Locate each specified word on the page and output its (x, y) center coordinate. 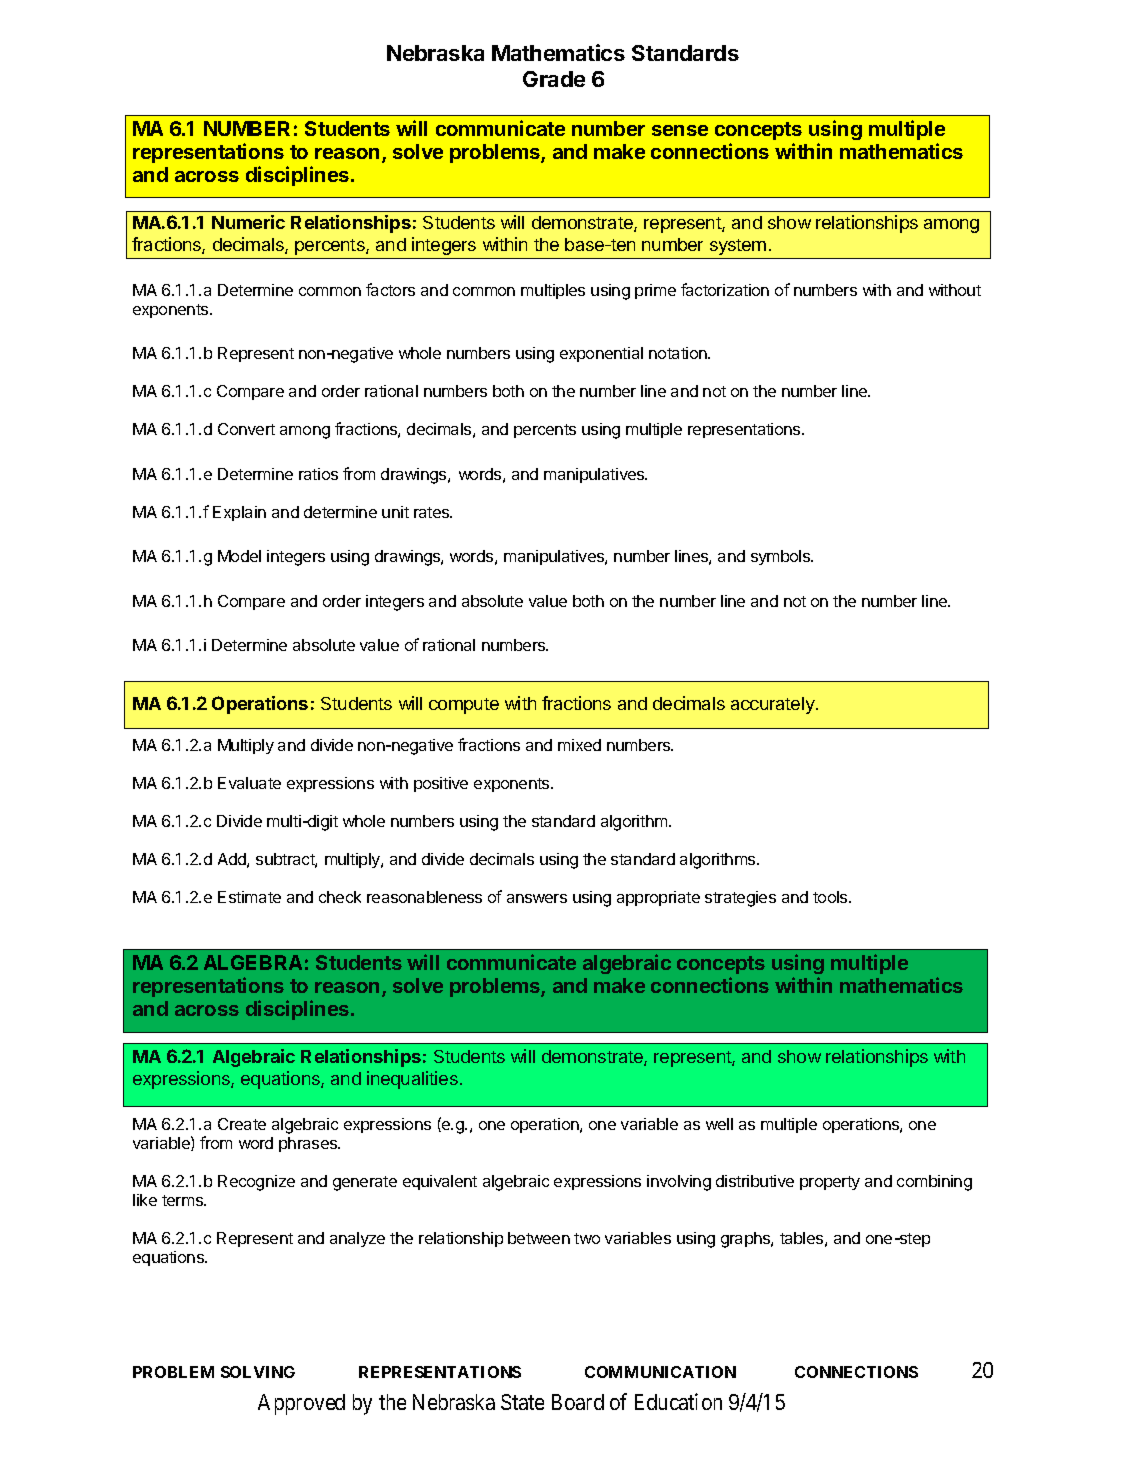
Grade (554, 79)
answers (537, 898)
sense (680, 130)
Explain (239, 513)
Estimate (249, 897)
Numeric (248, 222)
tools (831, 897)
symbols (782, 557)
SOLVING (258, 1372)
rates (433, 512)
